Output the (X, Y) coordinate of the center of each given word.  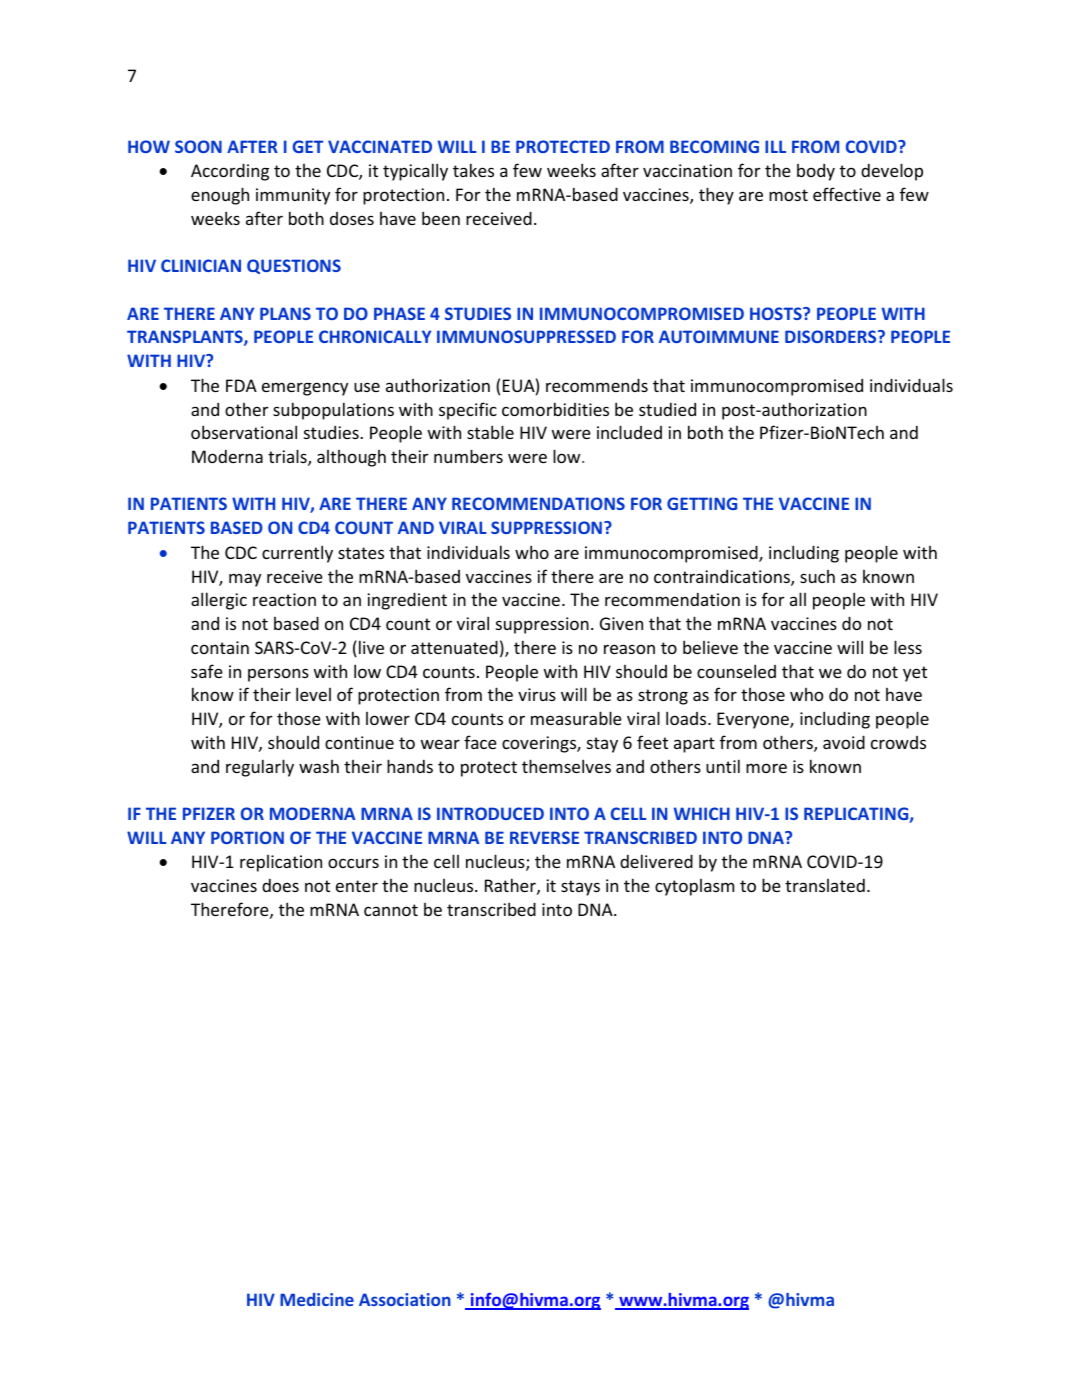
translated (825, 885)
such (817, 576)
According (230, 172)
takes (473, 170)
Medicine (317, 1299)
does (280, 885)
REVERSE (544, 837)
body (816, 172)
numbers (468, 456)
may (245, 580)
